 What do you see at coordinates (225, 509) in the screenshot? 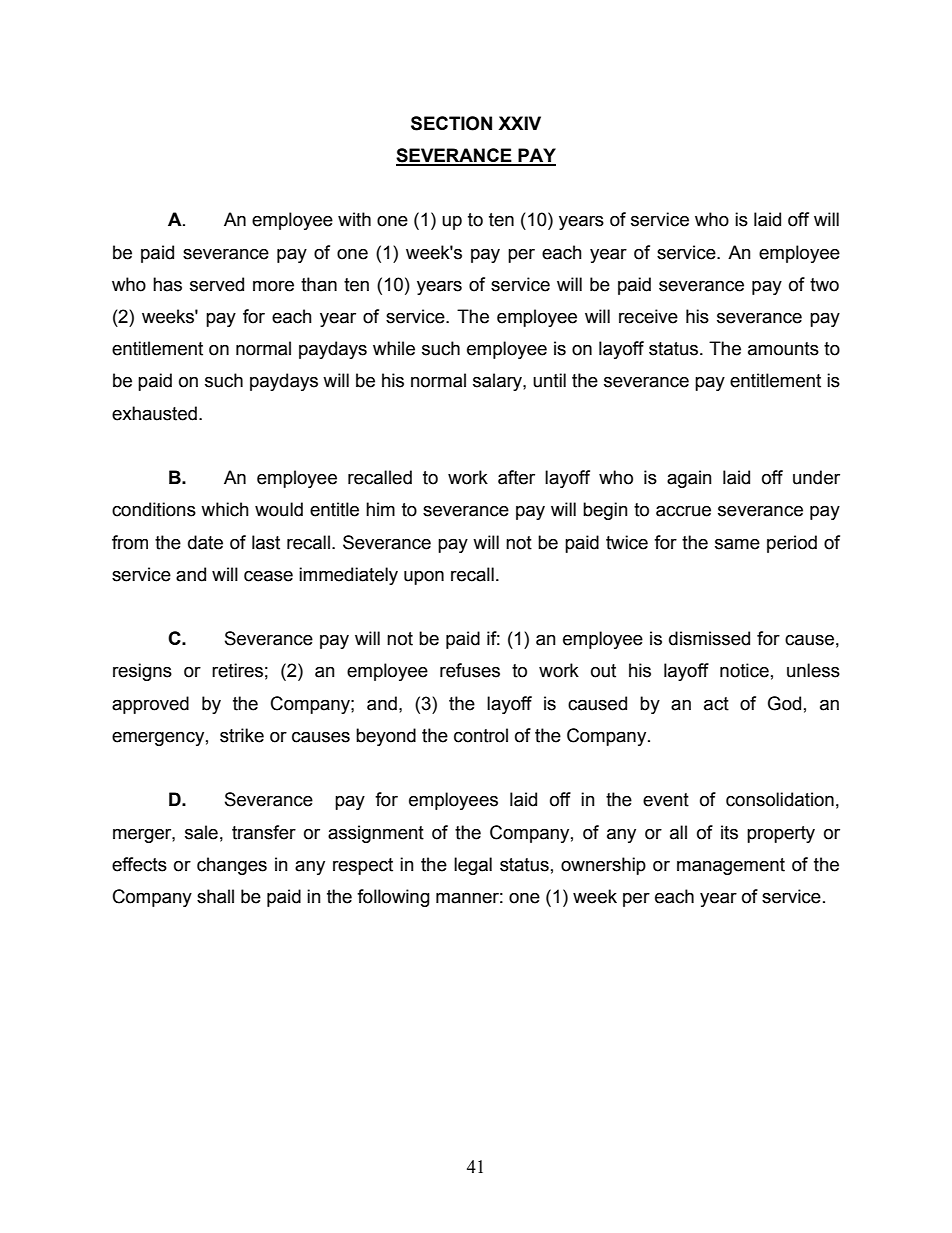
I see `which` at bounding box center [225, 509].
